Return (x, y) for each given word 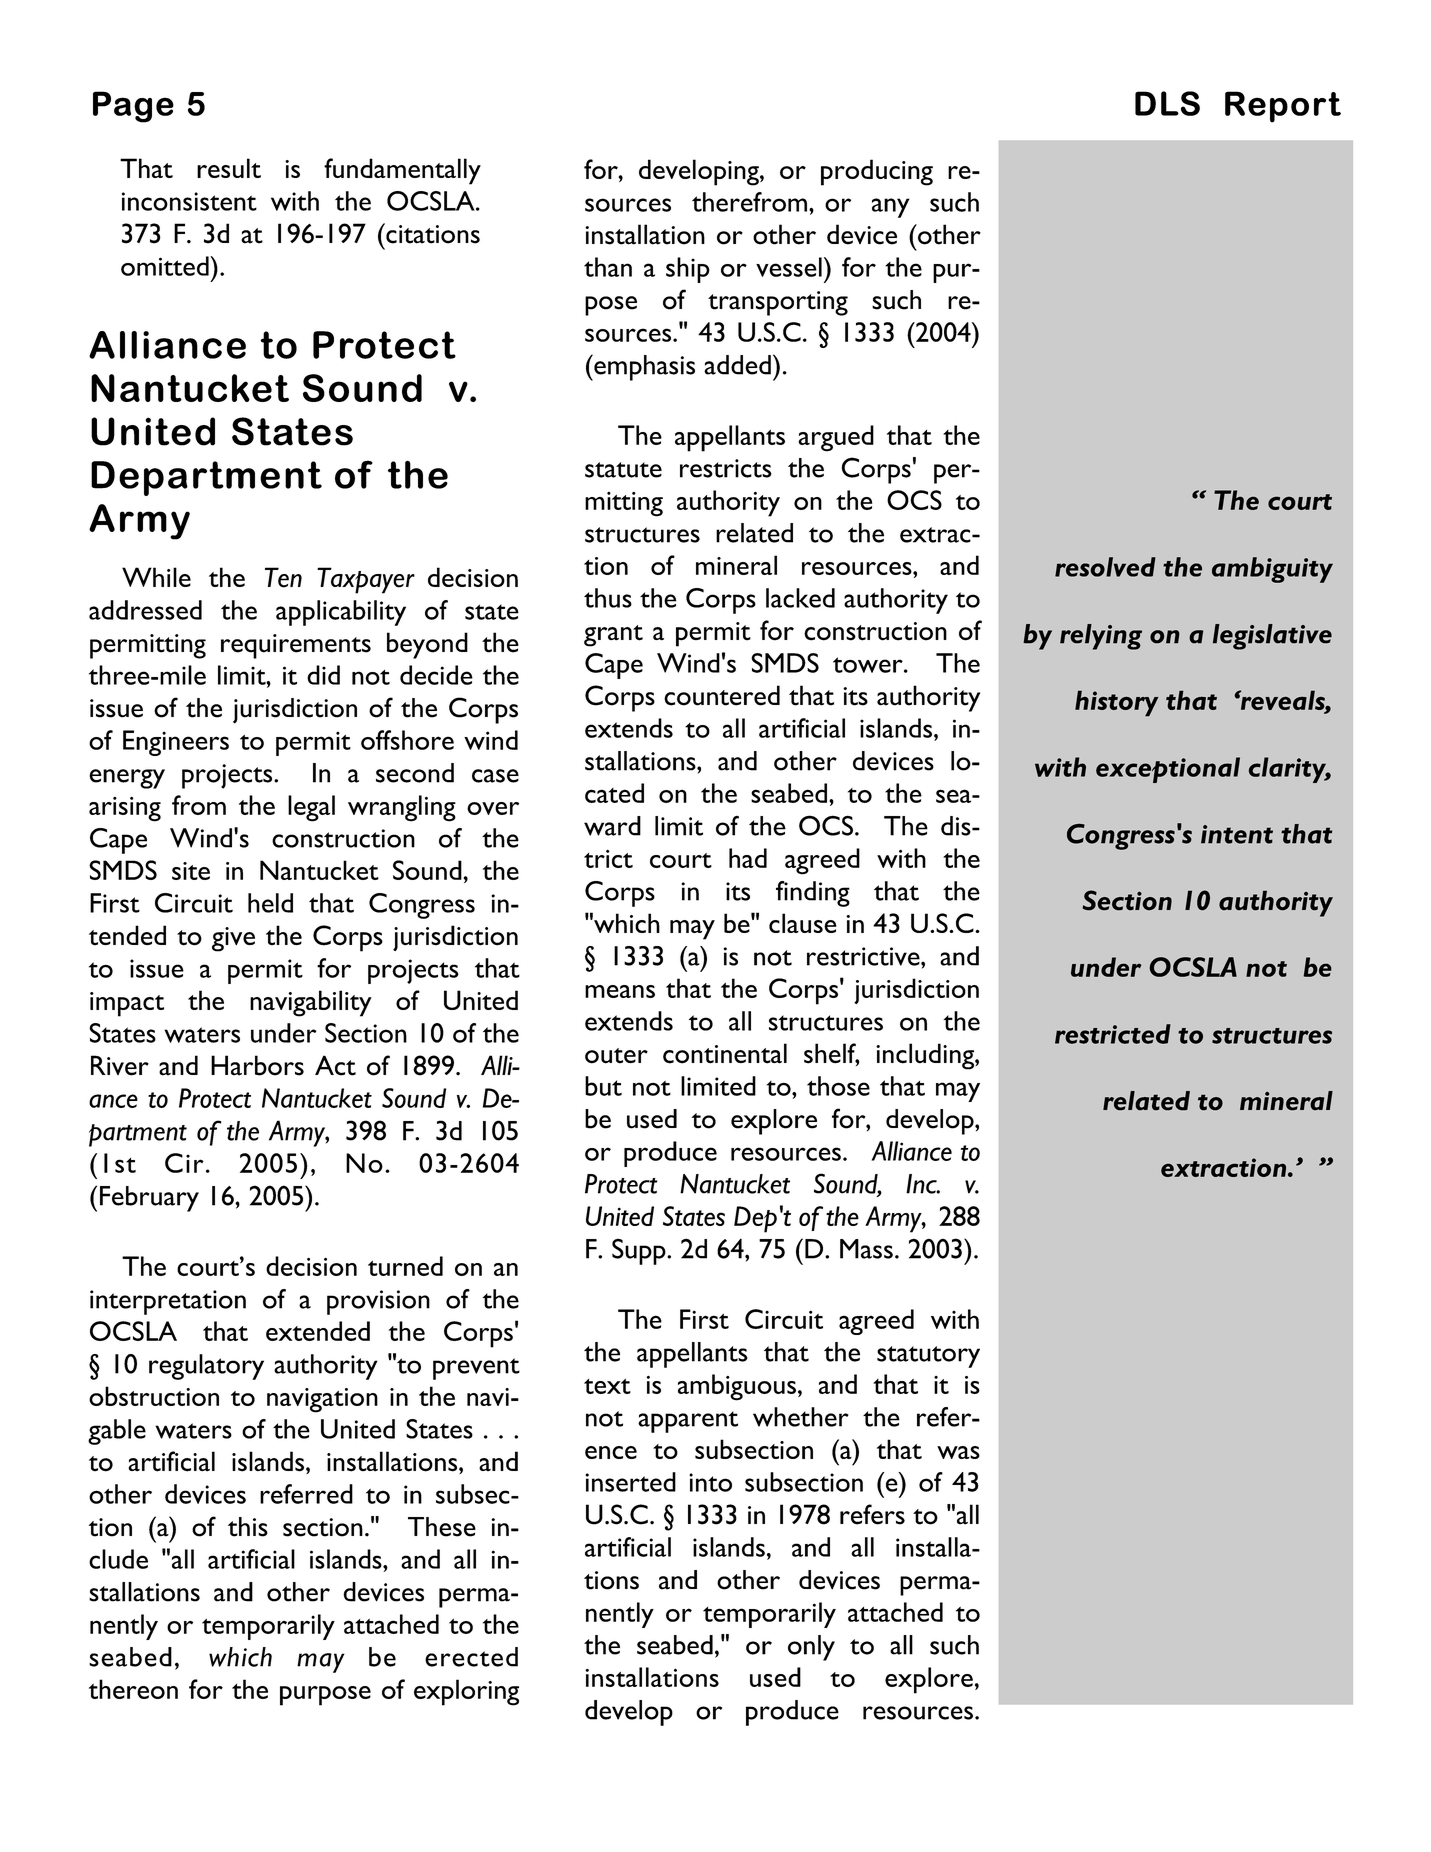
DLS (1167, 103)
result (229, 168)
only (811, 1648)
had (748, 858)
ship (688, 270)
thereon (133, 1689)
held (270, 903)
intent (1237, 834)
